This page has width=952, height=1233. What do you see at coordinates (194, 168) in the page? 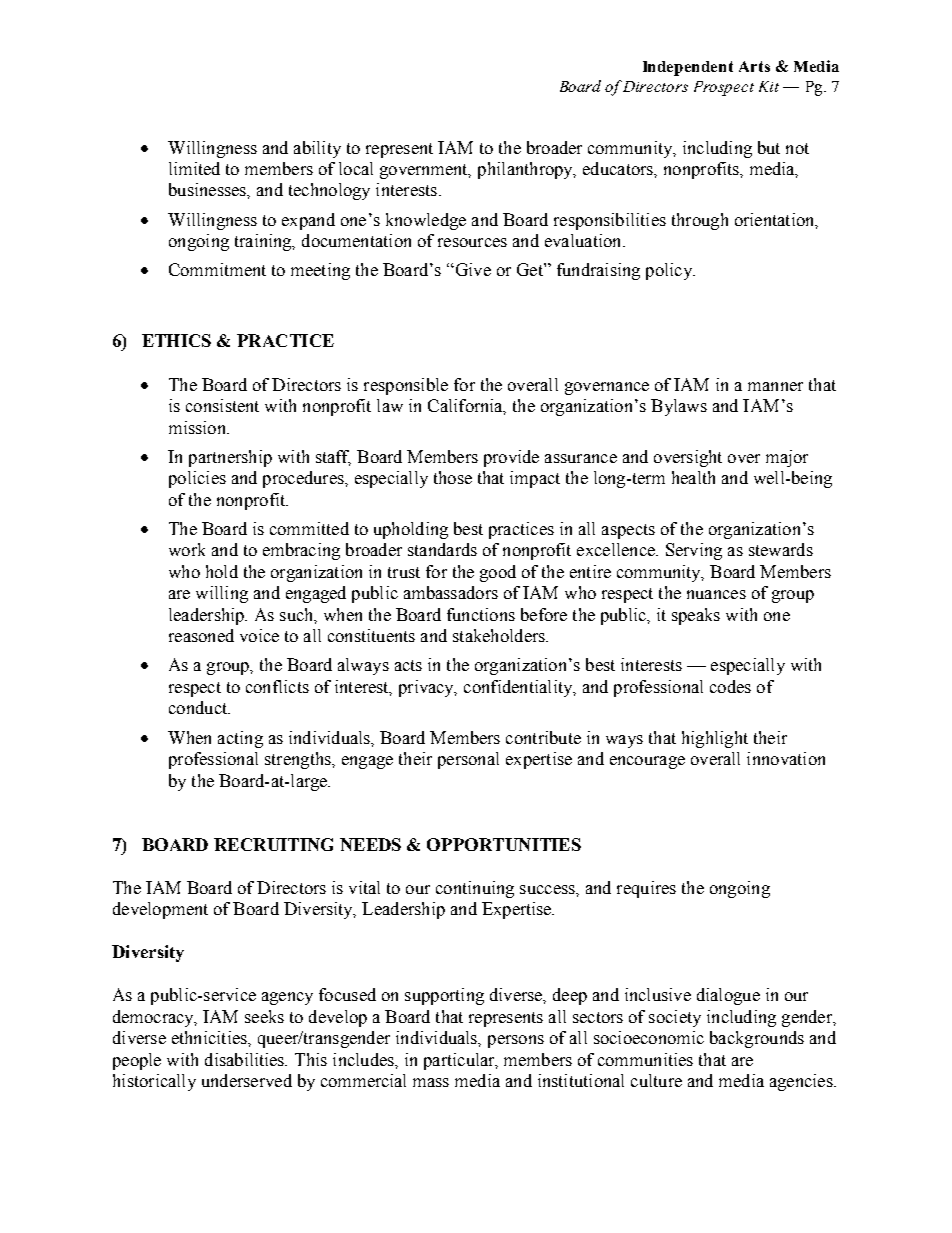
I see `limited` at bounding box center [194, 168].
